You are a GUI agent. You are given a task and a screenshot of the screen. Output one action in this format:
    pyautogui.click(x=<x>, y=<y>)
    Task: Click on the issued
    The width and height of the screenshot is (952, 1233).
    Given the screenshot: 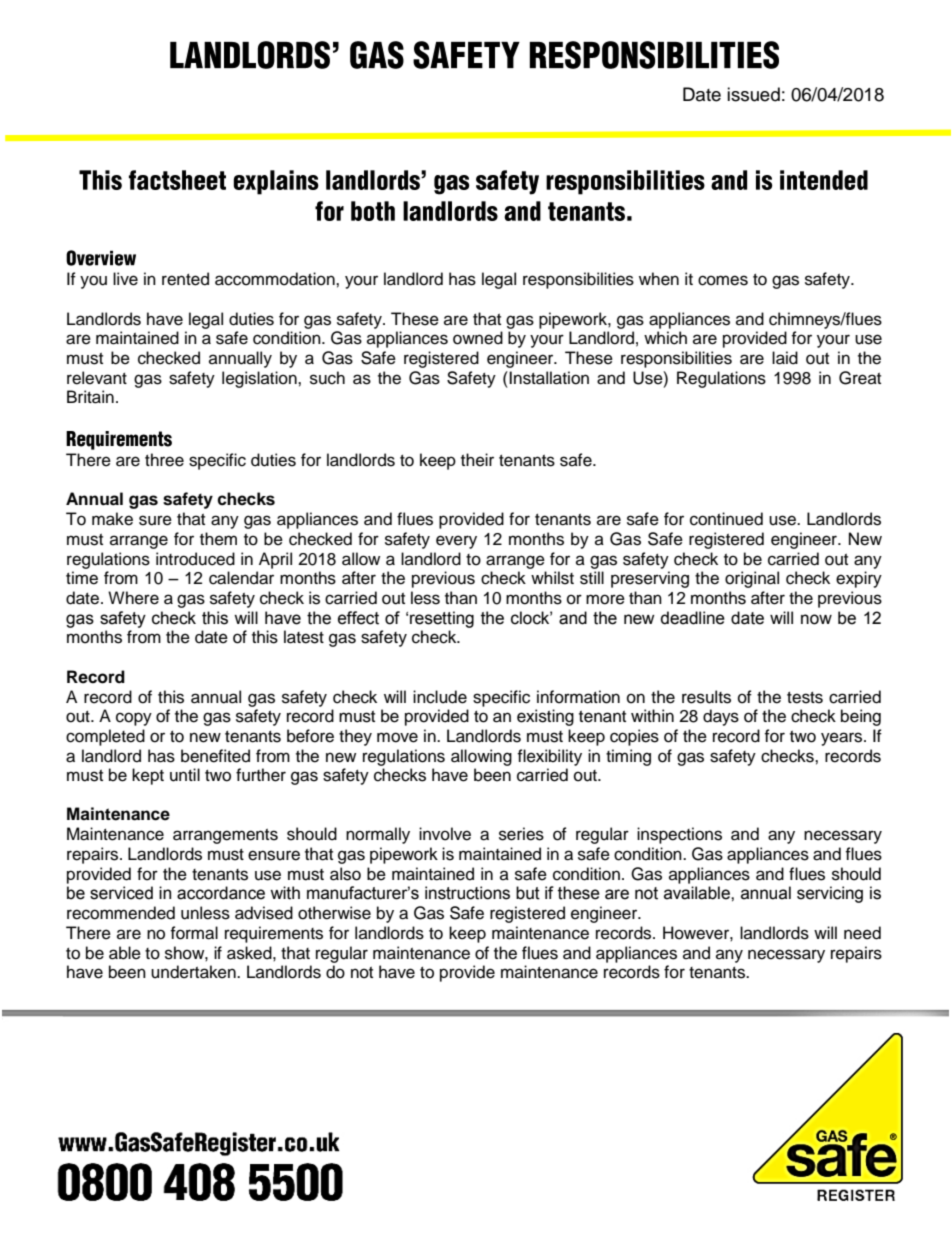 What is the action you would take?
    pyautogui.click(x=753, y=94)
